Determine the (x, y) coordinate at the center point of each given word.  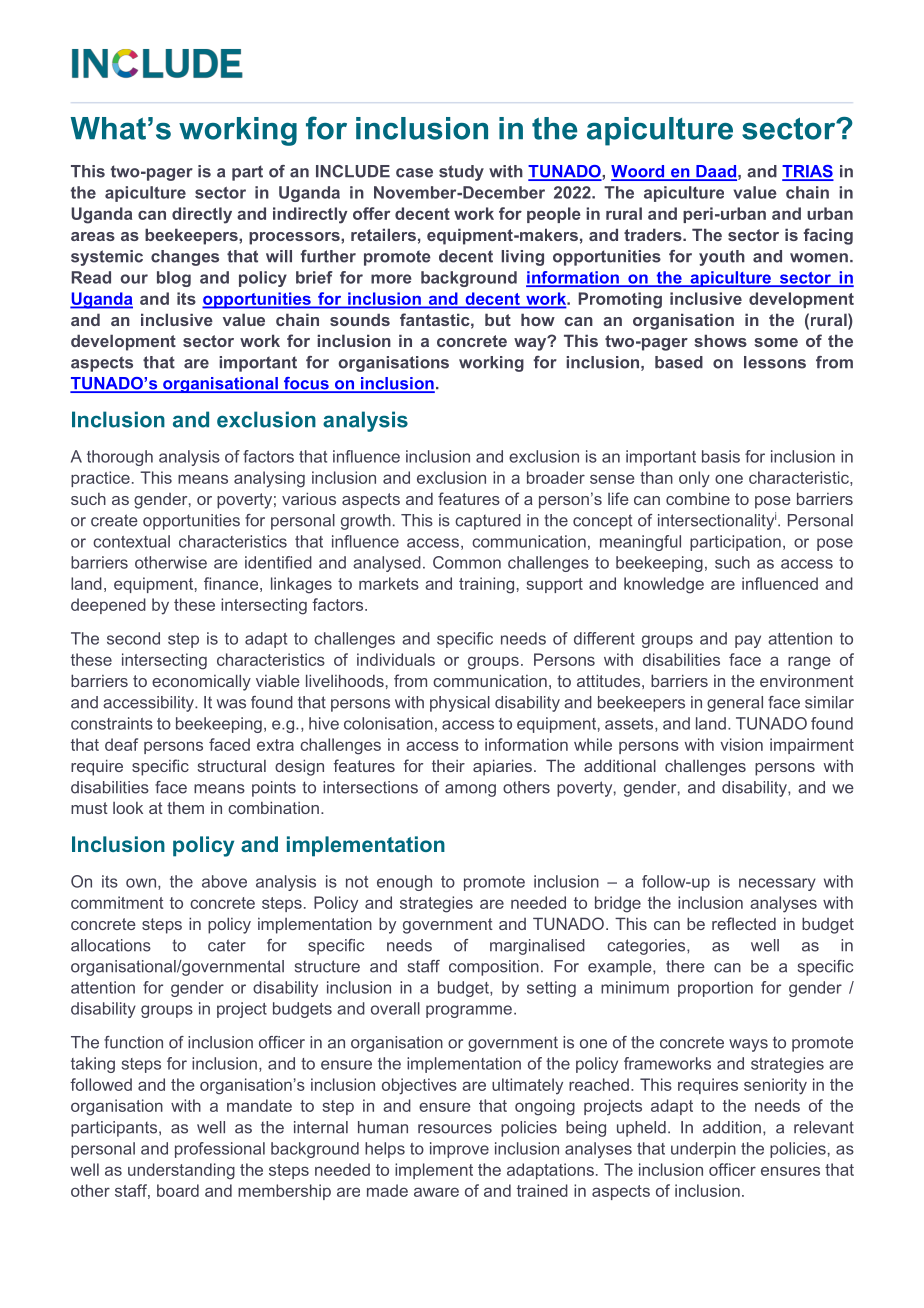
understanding (181, 1171)
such (732, 562)
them (185, 808)
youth (722, 258)
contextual (131, 541)
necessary (777, 884)
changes (185, 258)
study (461, 173)
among (470, 790)
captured (488, 522)
